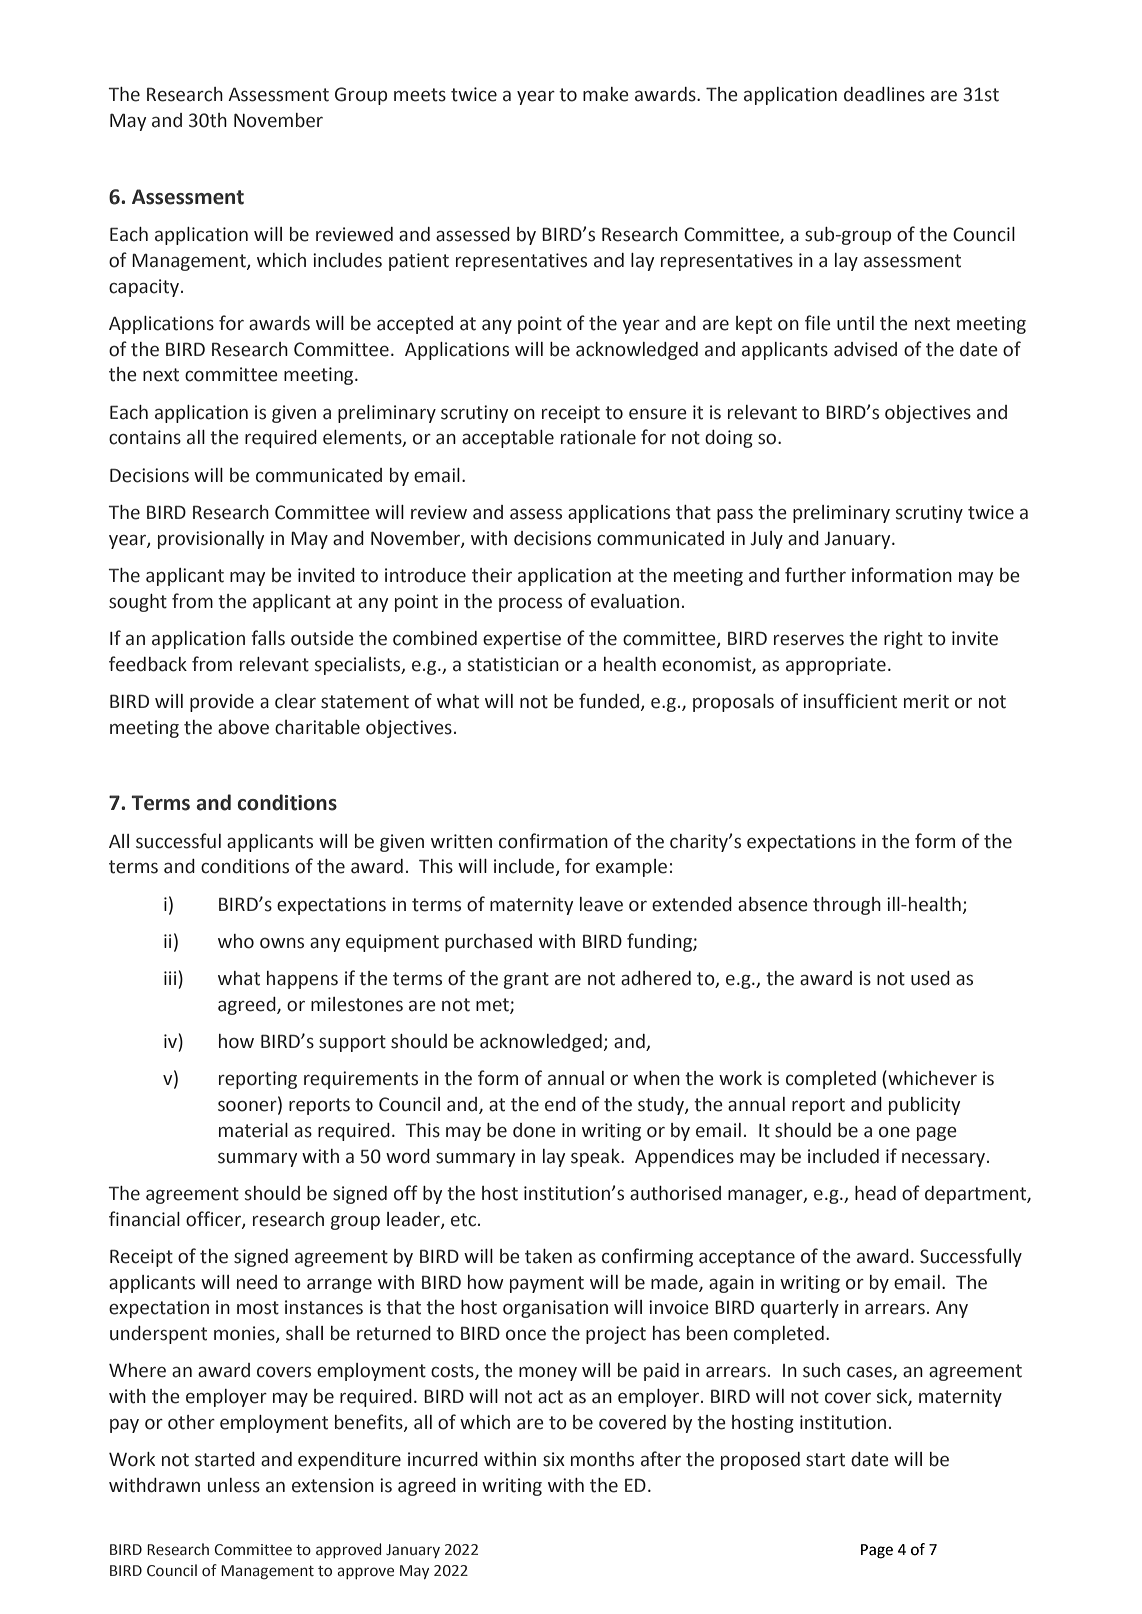  What do you see at coordinates (234, 1485) in the image?
I see `unless` at bounding box center [234, 1485].
